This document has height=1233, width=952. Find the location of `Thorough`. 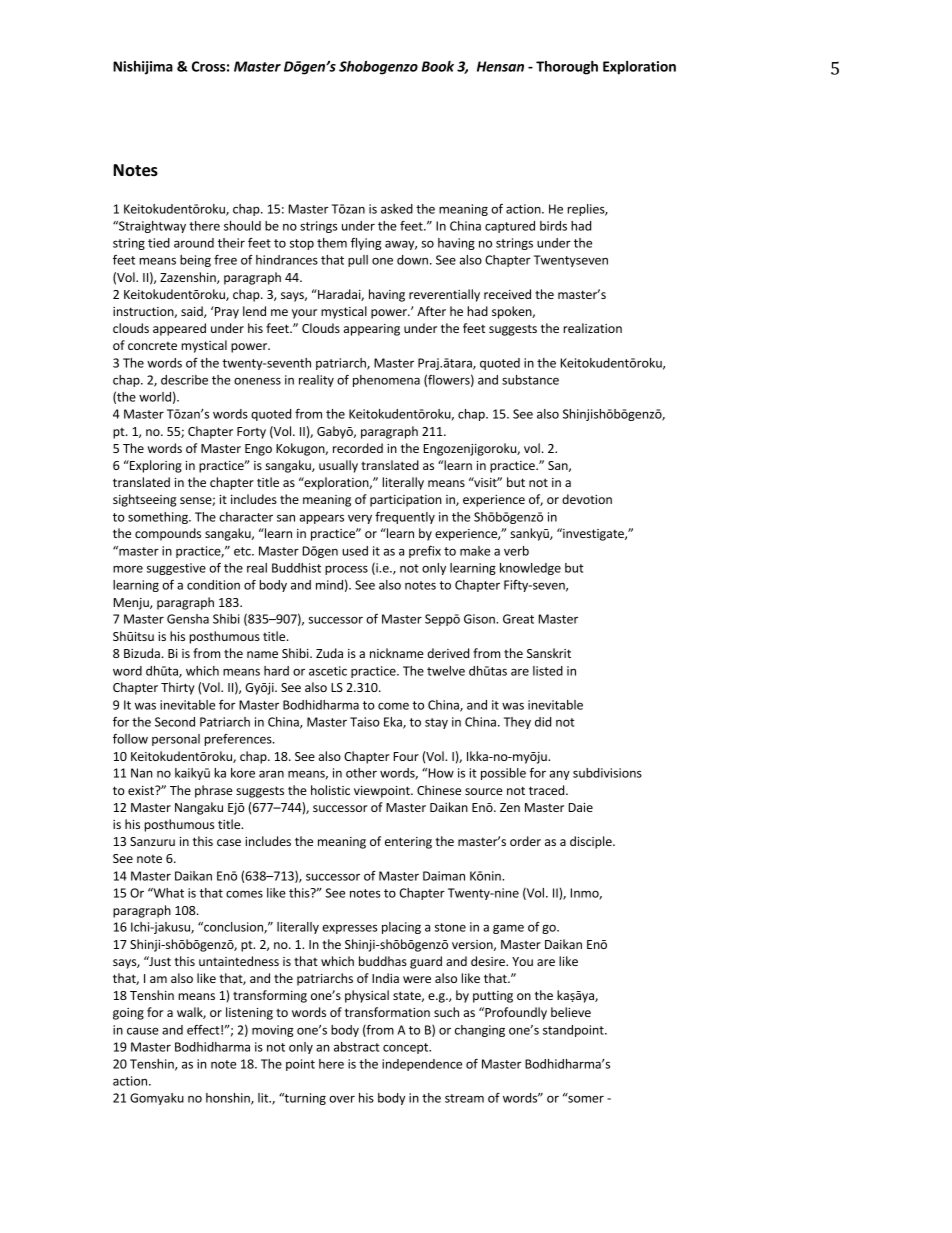

Thorough is located at coordinates (567, 68).
